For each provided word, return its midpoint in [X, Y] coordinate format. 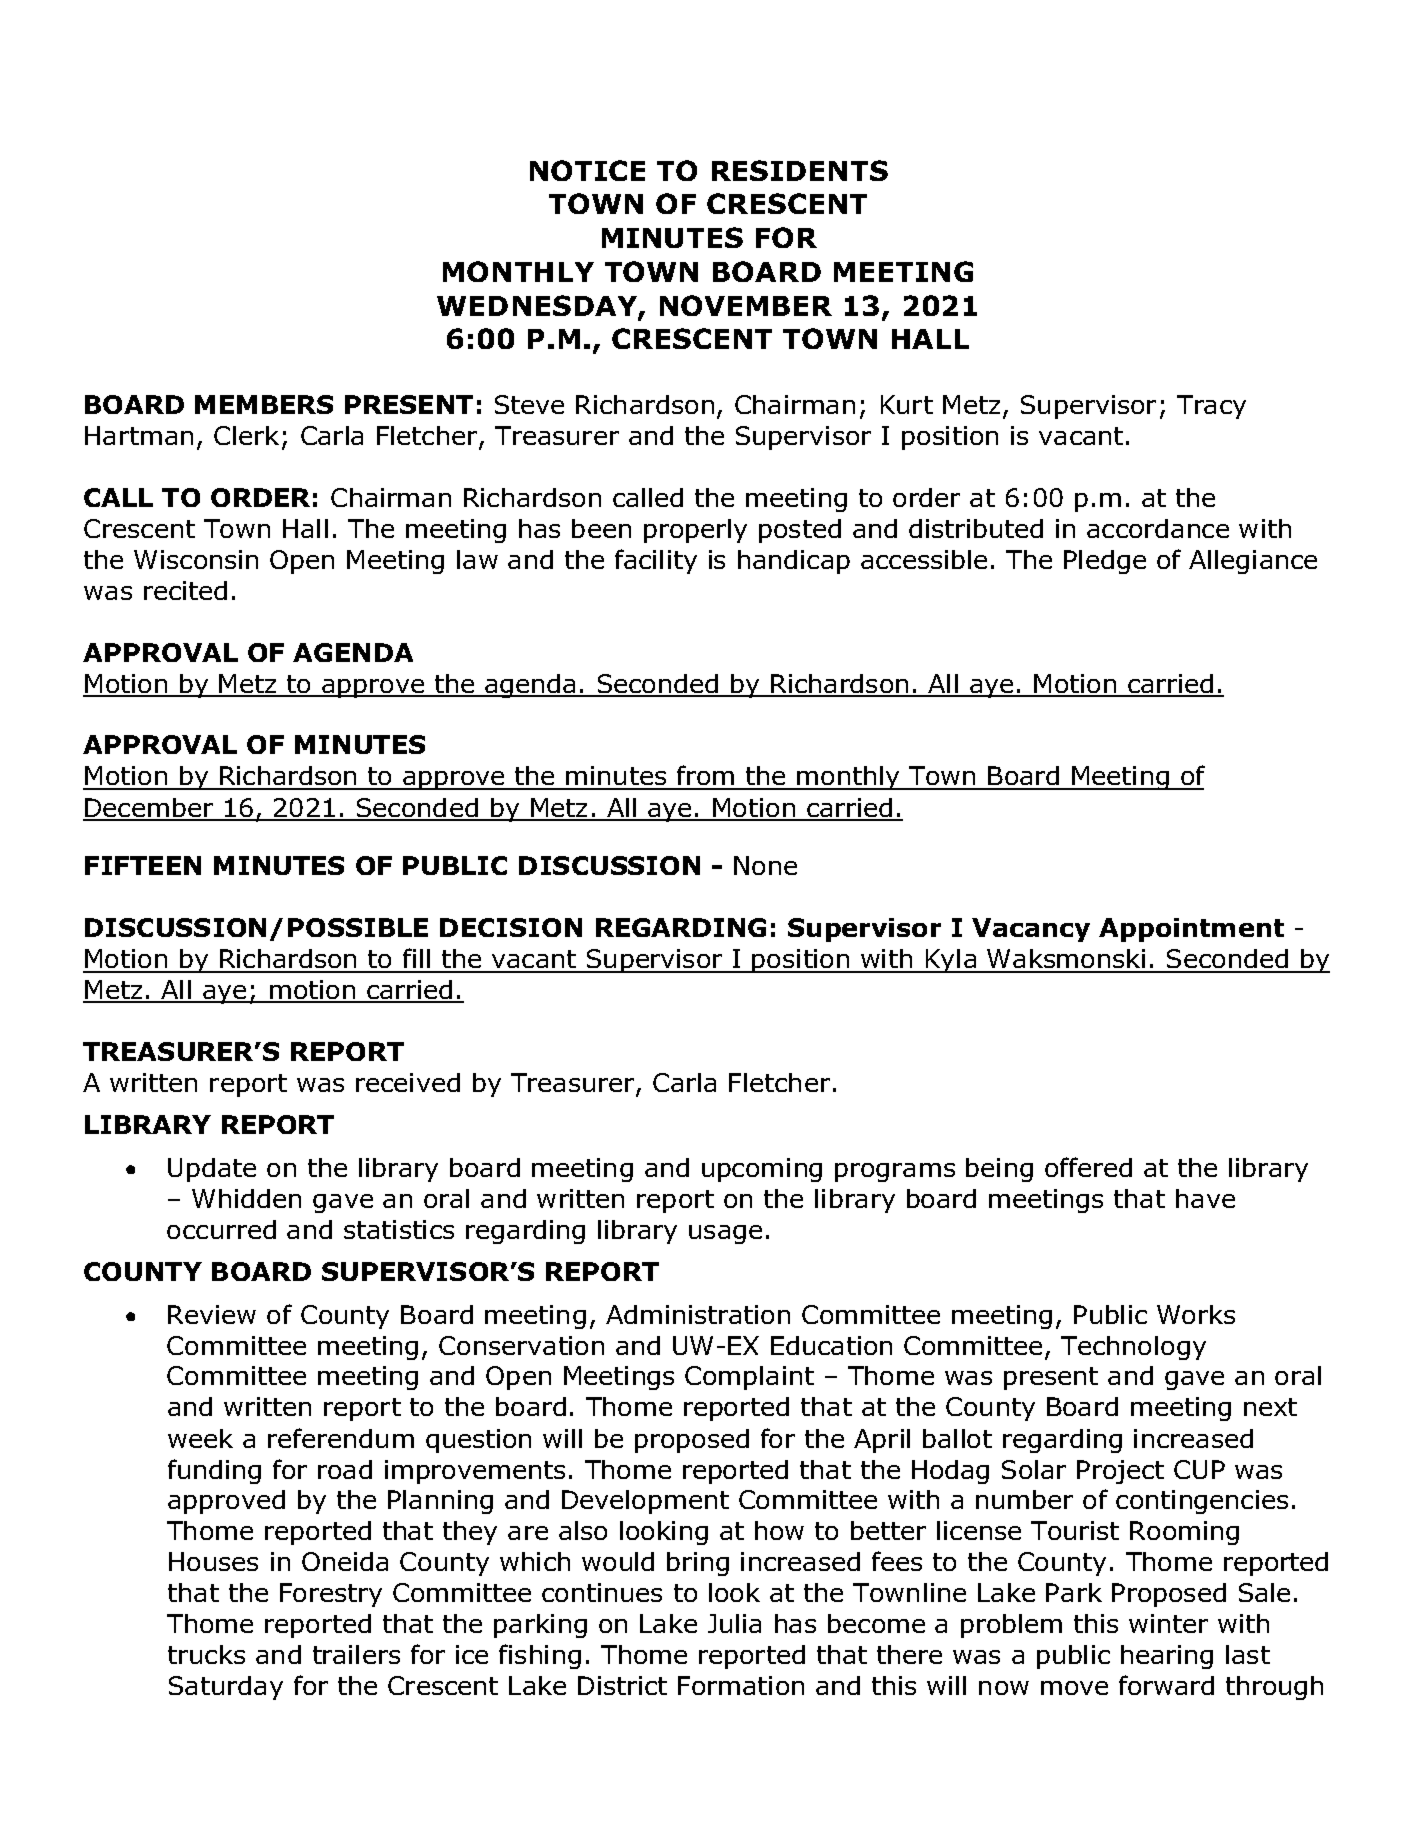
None [765, 865]
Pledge [1105, 562]
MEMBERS [264, 404]
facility [656, 561]
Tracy [1211, 407]
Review [212, 1314]
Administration [698, 1314]
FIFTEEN [143, 865]
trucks [206, 1654]
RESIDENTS [800, 170]
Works [1196, 1314]
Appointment [1191, 930]
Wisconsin [196, 559]
